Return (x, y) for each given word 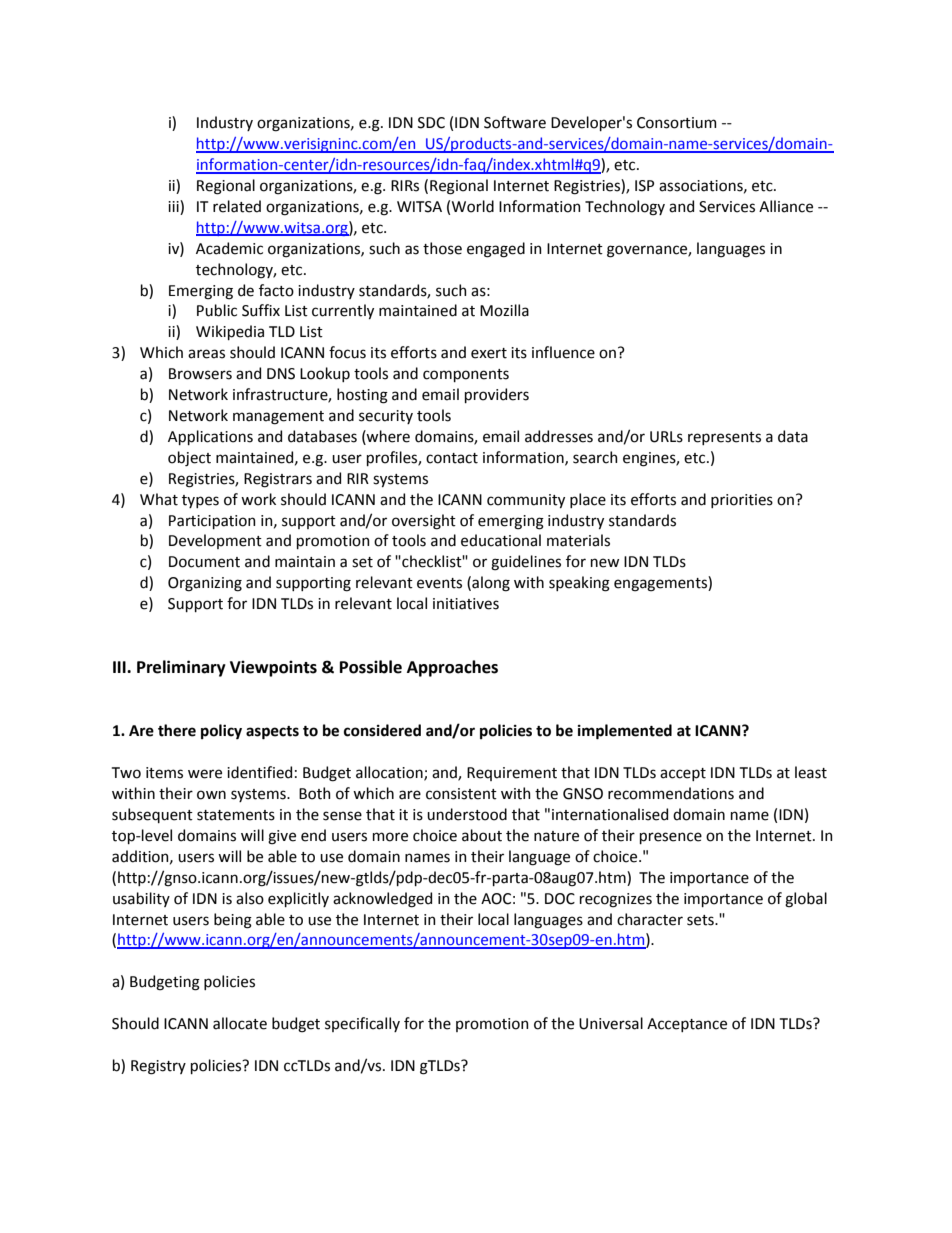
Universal (611, 1023)
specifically (362, 1024)
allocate (240, 1023)
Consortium (677, 123)
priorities (742, 501)
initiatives (466, 604)
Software (515, 122)
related (237, 206)
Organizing (205, 584)
